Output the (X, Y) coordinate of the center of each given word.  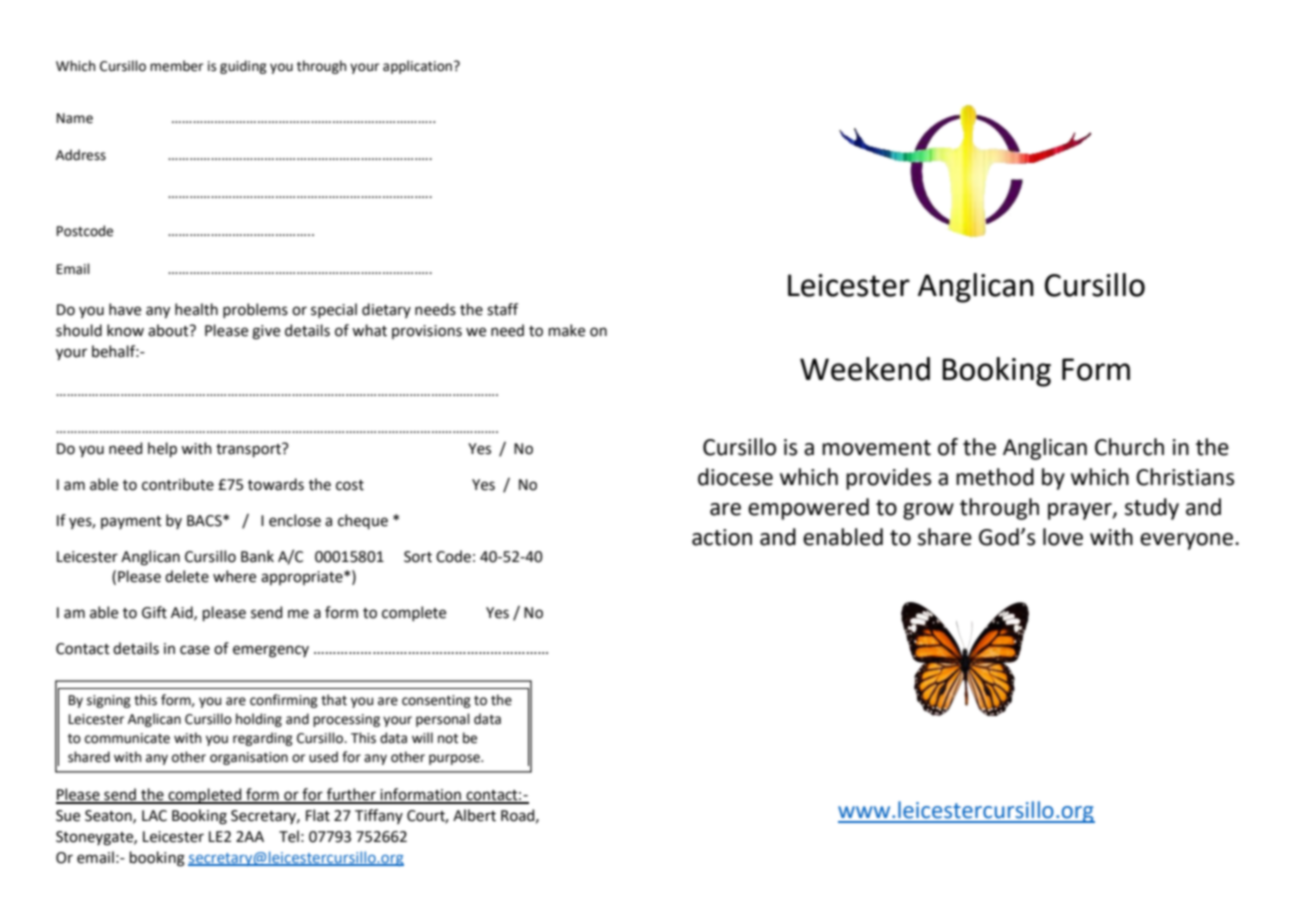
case (195, 650)
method (995, 477)
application (417, 67)
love (1063, 537)
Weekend (865, 369)
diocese (735, 477)
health (196, 309)
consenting (436, 701)
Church (1129, 447)
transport (249, 450)
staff (502, 309)
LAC (154, 816)
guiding (243, 67)
